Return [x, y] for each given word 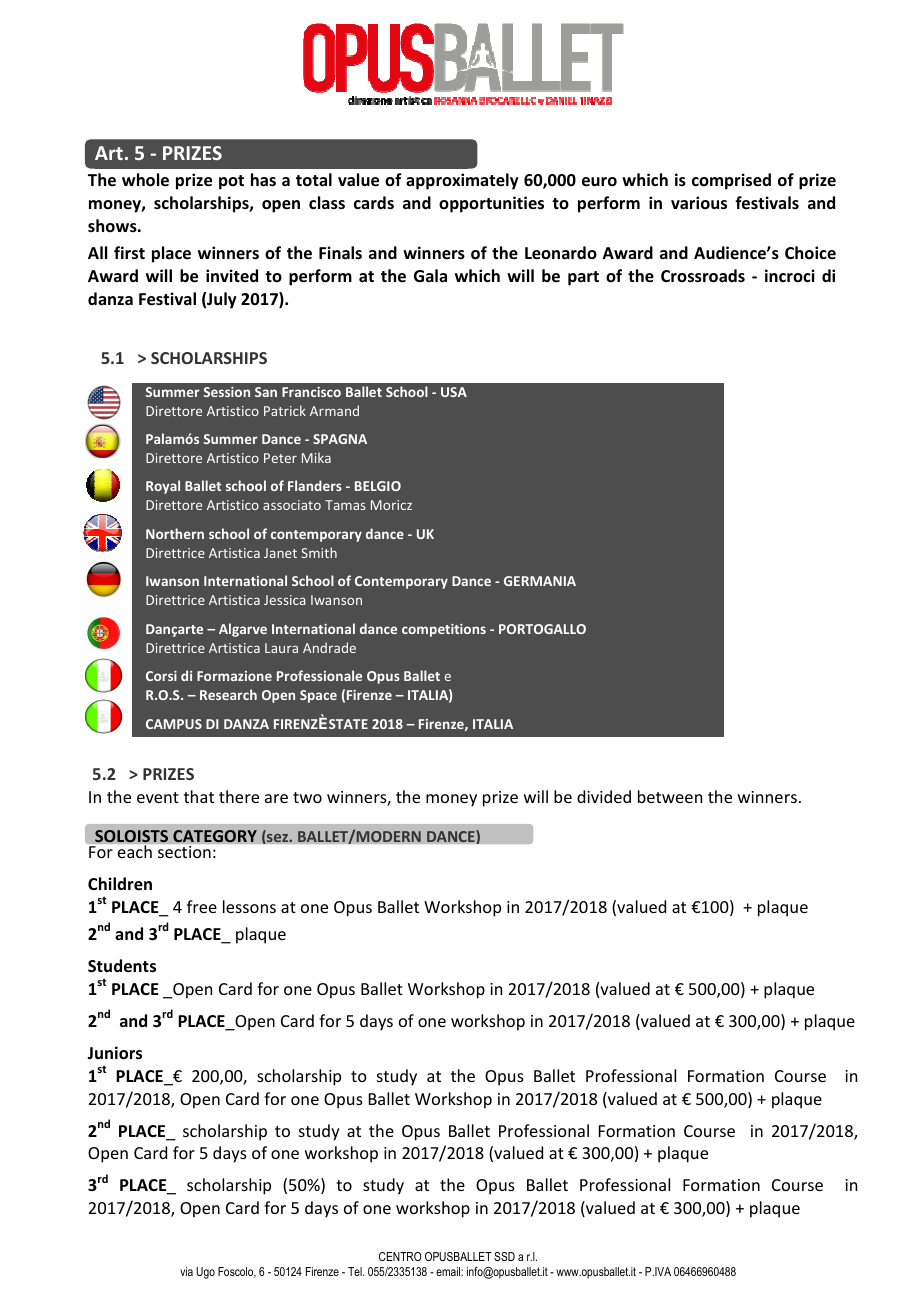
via [186, 1271]
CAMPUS [174, 724]
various [699, 203]
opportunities [491, 204]
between [670, 796]
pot [231, 182]
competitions [444, 630]
